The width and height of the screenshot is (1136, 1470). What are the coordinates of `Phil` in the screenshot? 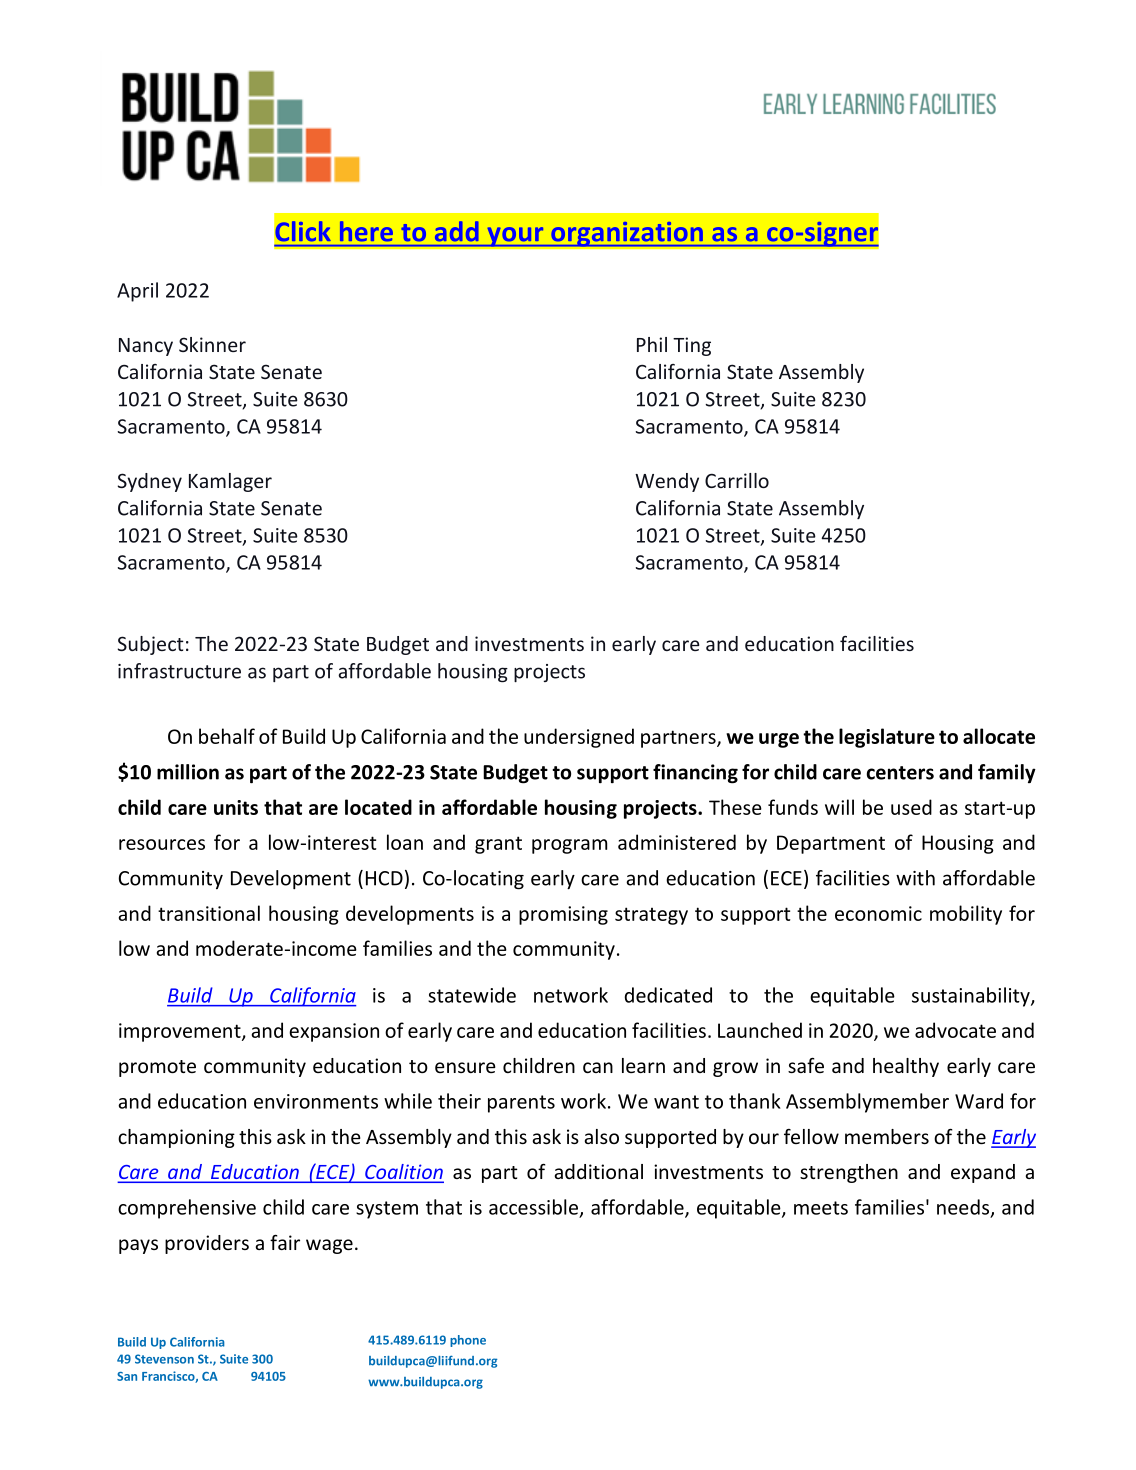 It's located at (652, 344).
